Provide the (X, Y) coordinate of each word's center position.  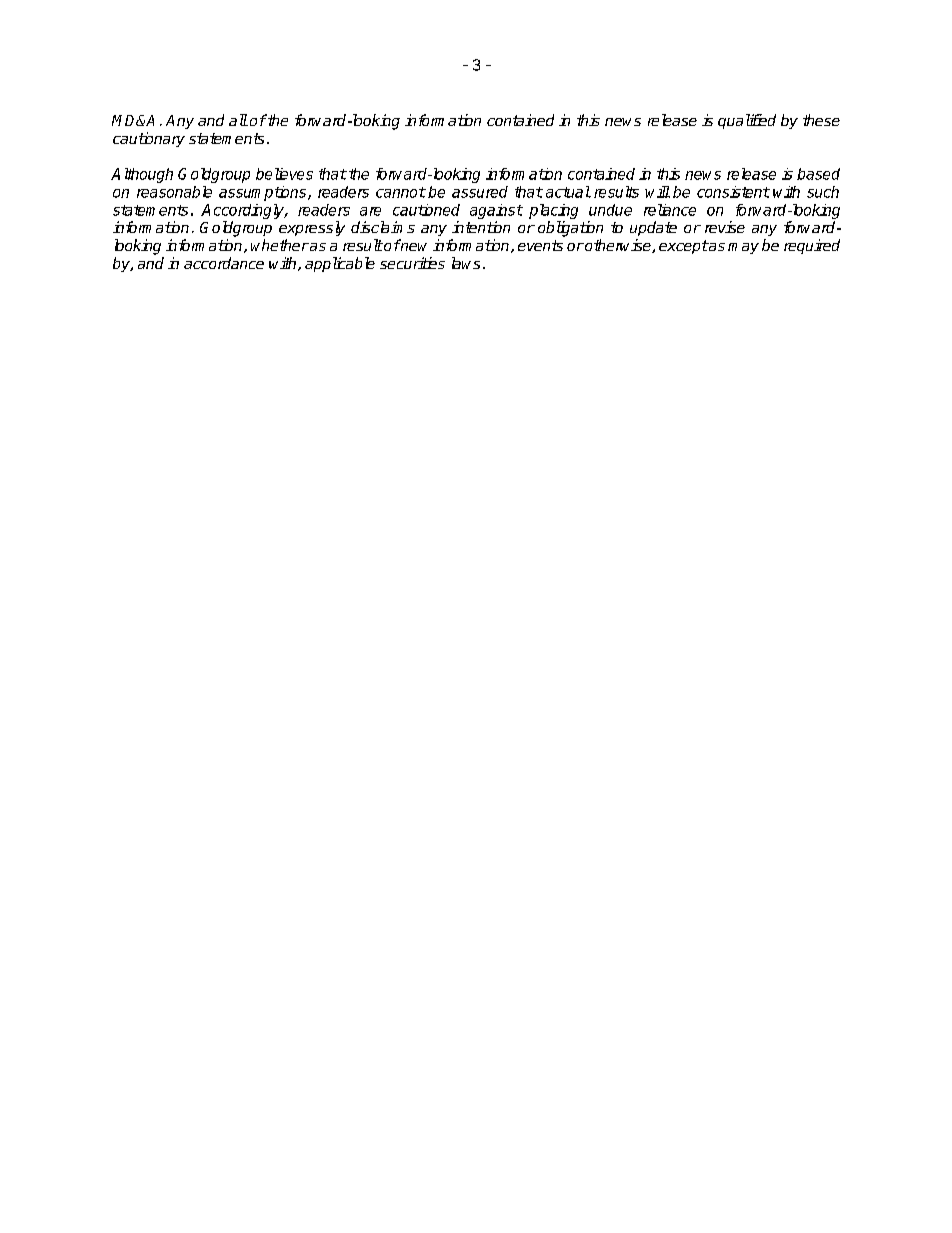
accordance (224, 263)
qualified (747, 121)
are (370, 211)
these (821, 120)
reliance (670, 210)
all (238, 120)
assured (480, 192)
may (743, 248)
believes (284, 174)
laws (466, 263)
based (818, 174)
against (496, 211)
